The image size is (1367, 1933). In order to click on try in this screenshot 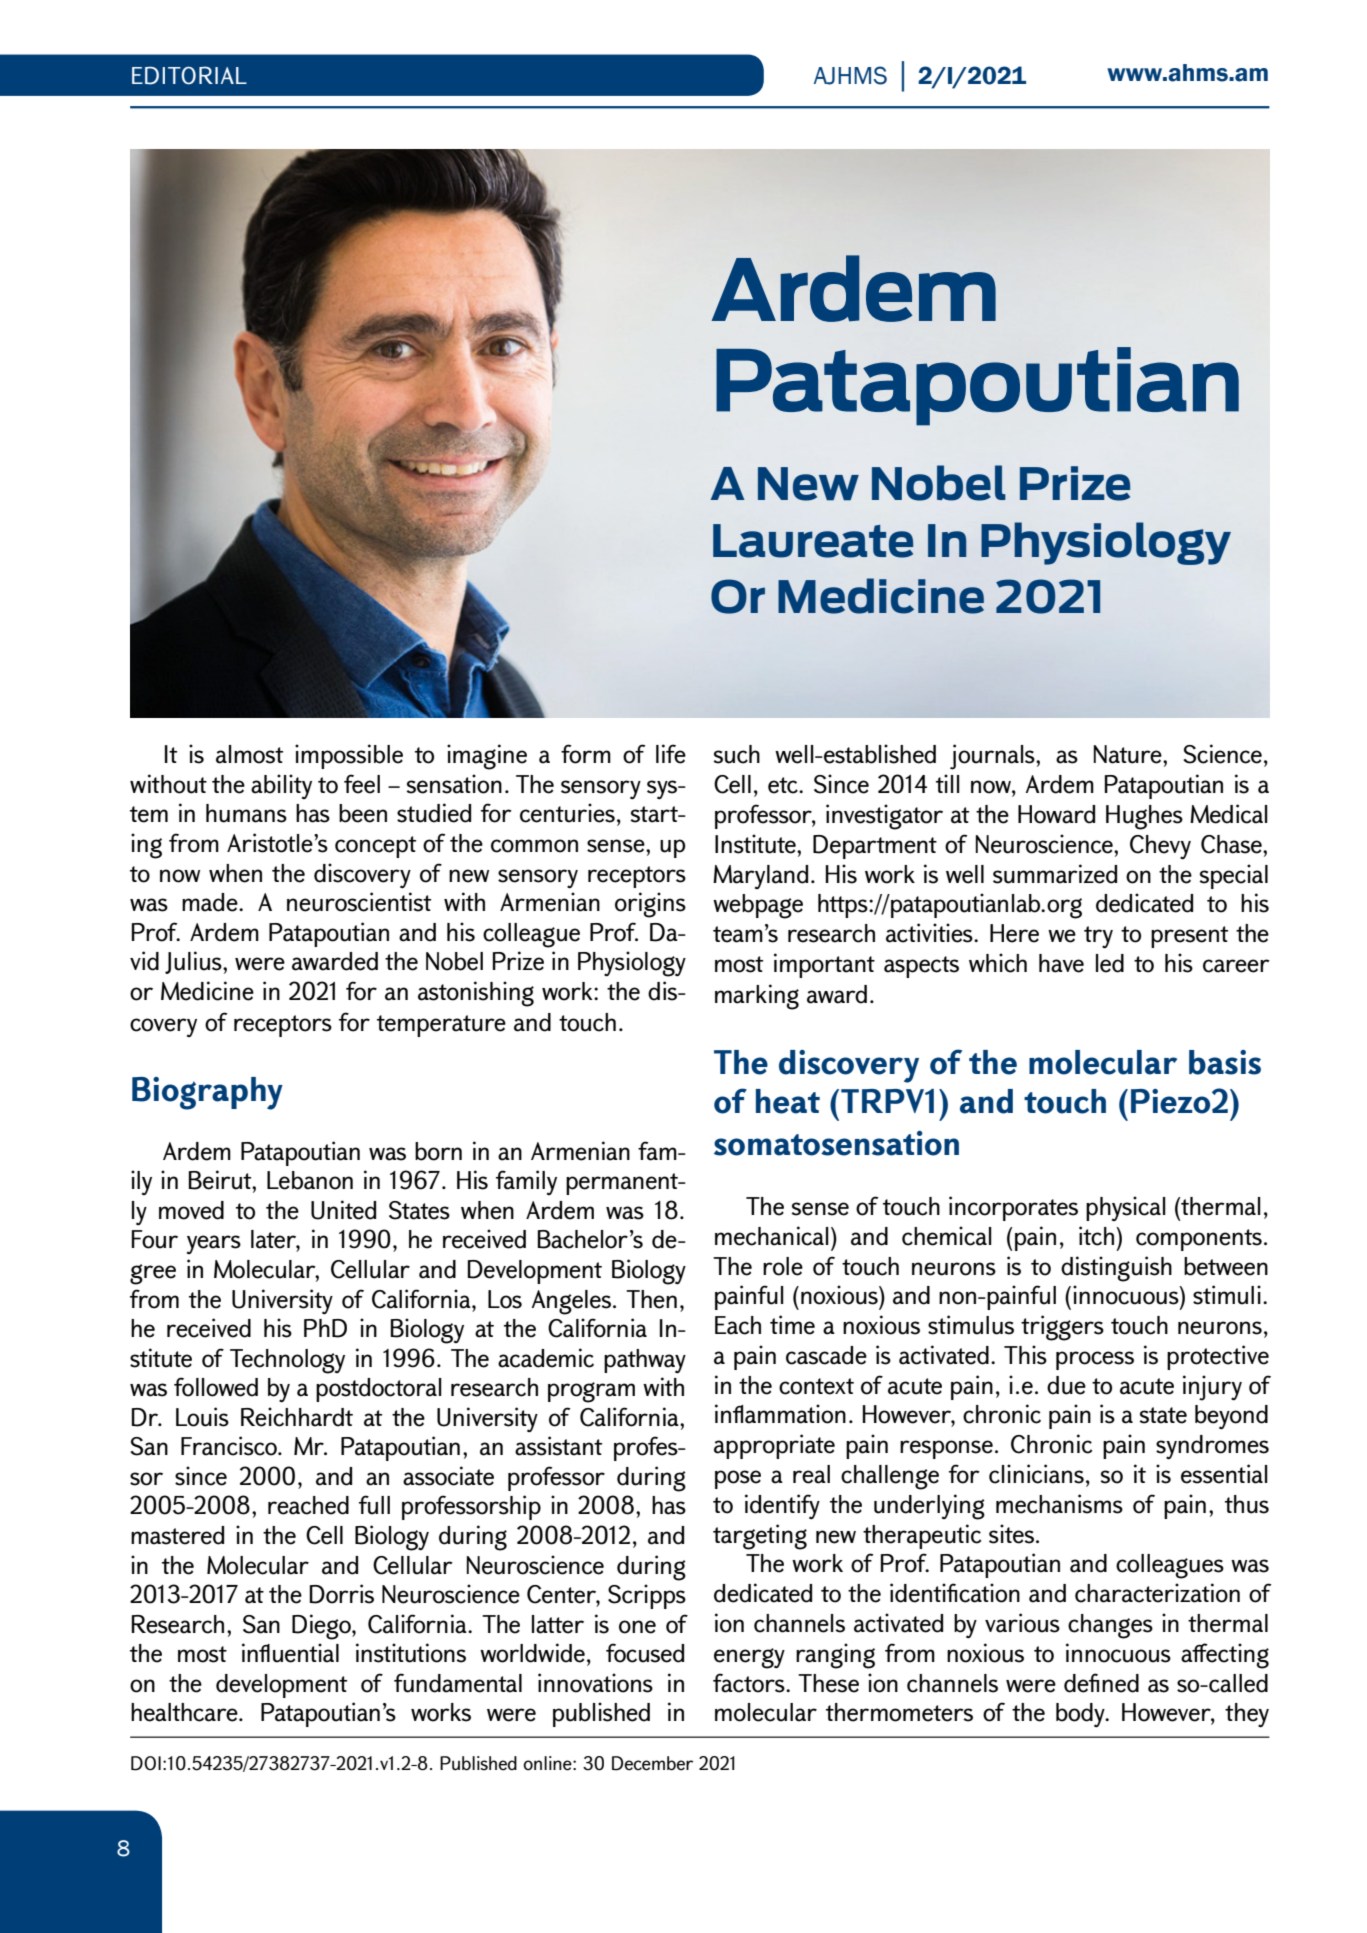, I will do `click(1098, 937)`.
